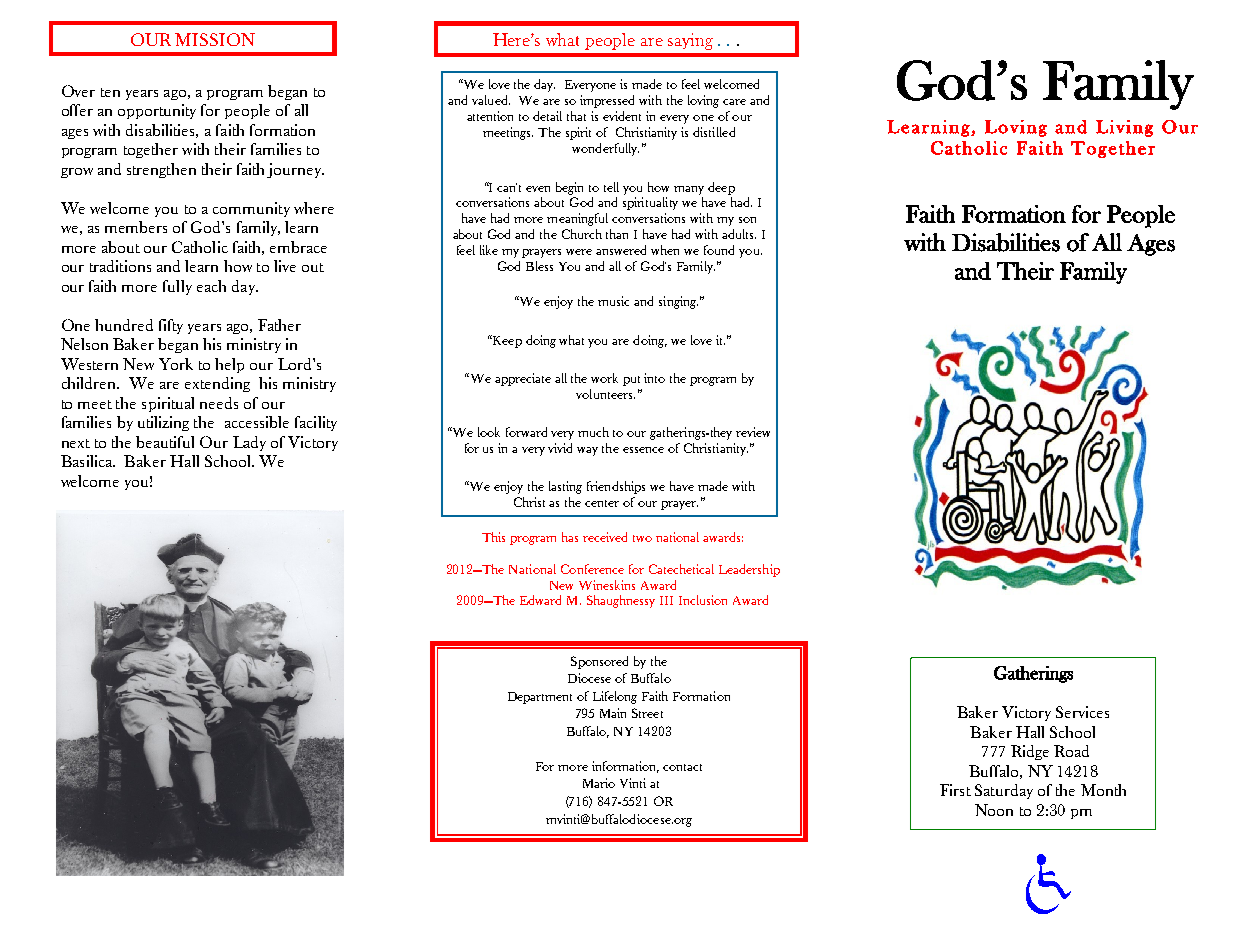 The width and height of the screenshot is (1233, 952). I want to click on Basilica, so click(88, 461).
